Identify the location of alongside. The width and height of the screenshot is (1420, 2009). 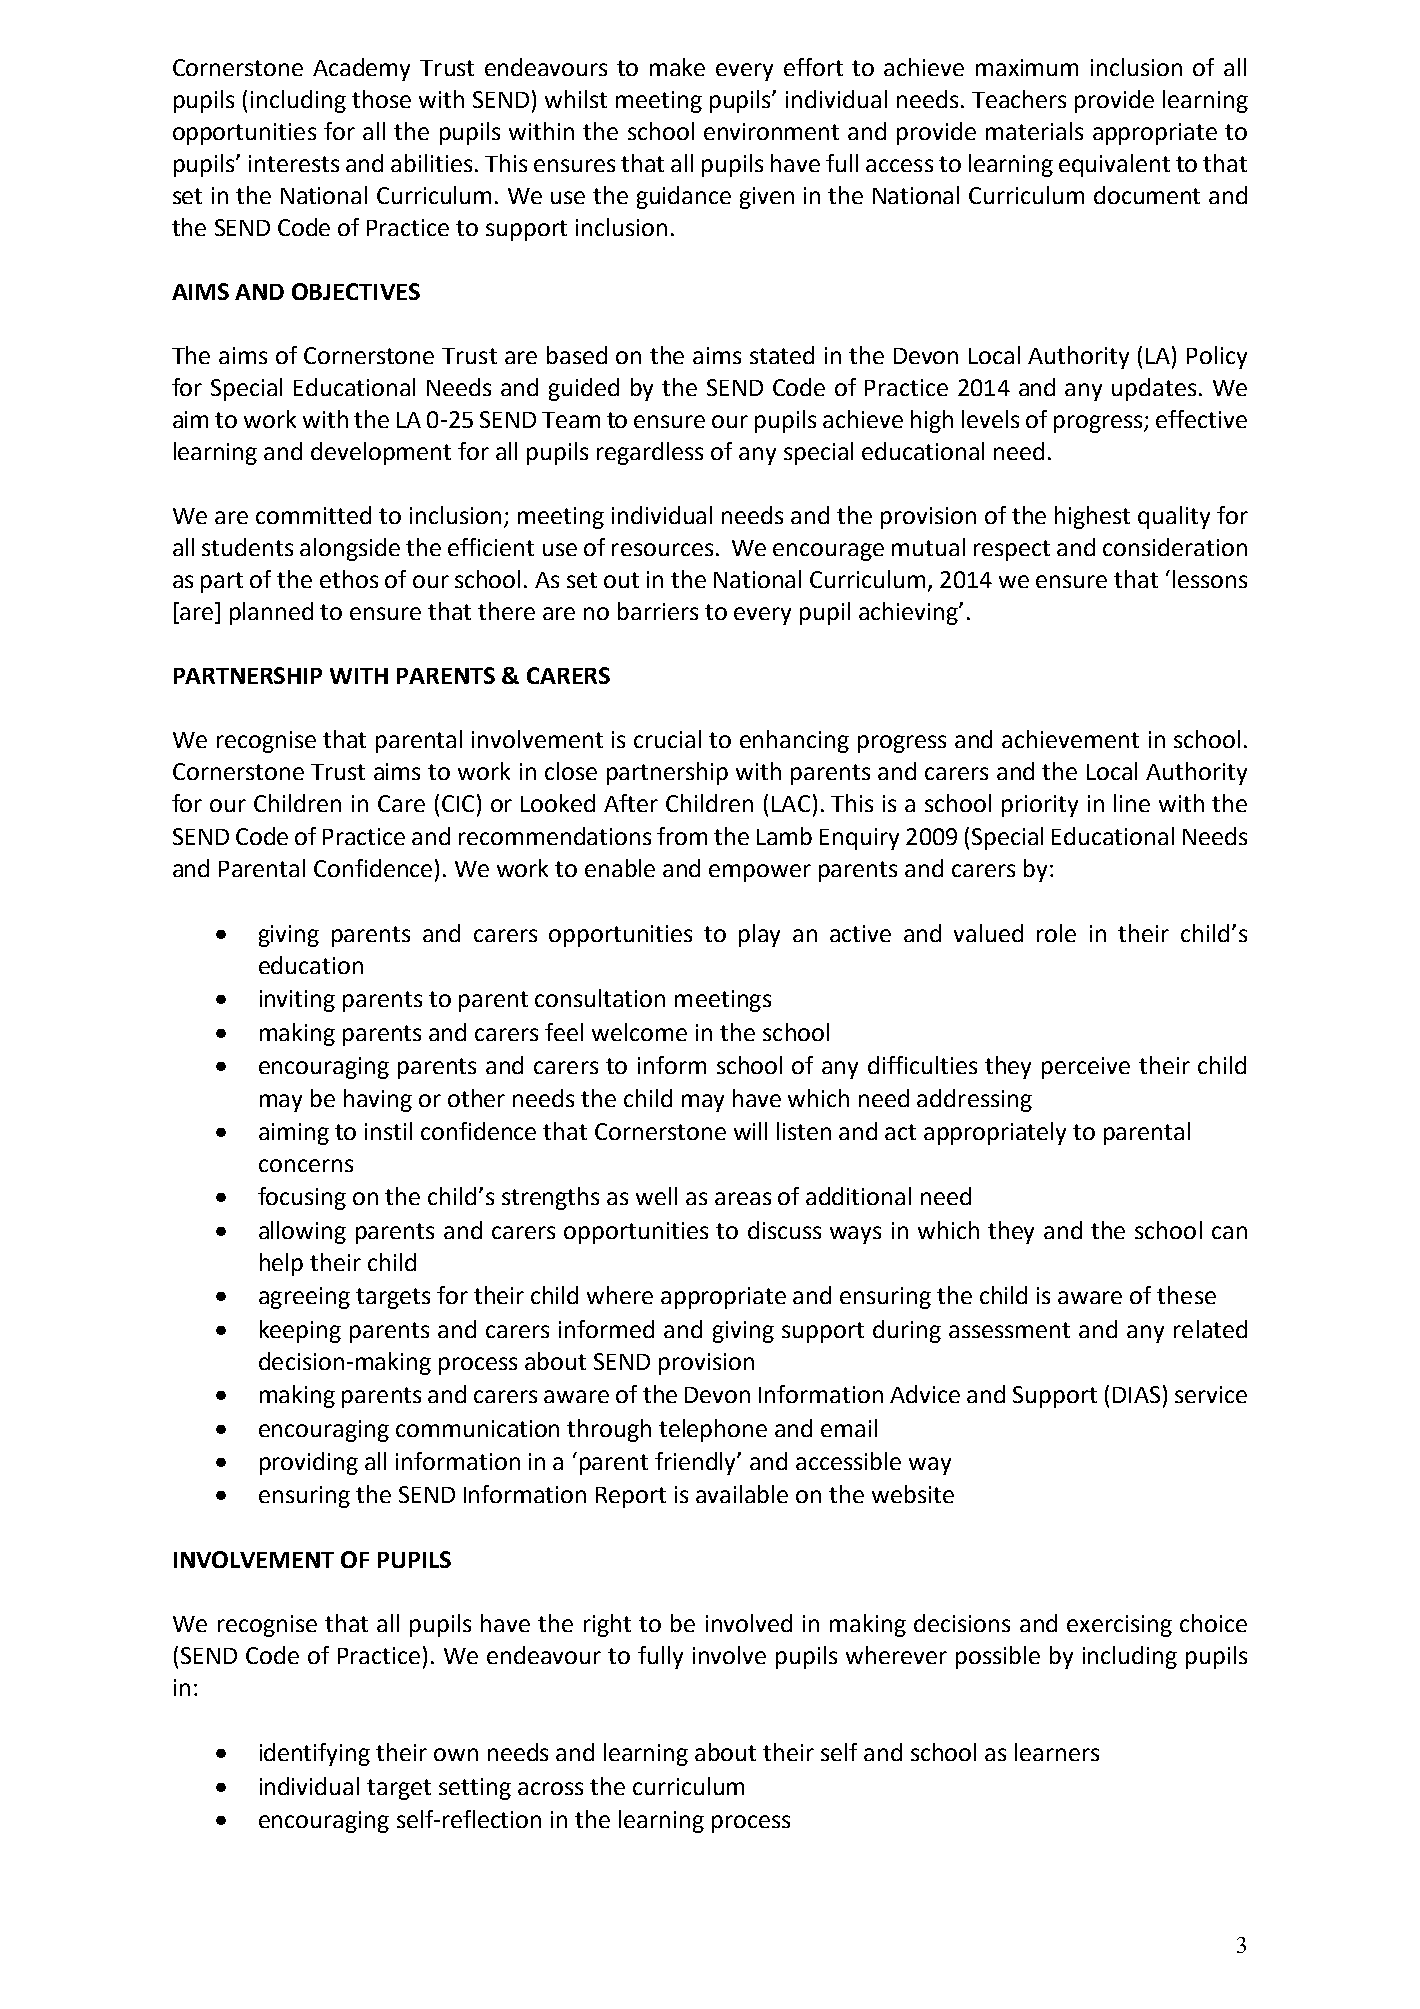
(350, 549).
